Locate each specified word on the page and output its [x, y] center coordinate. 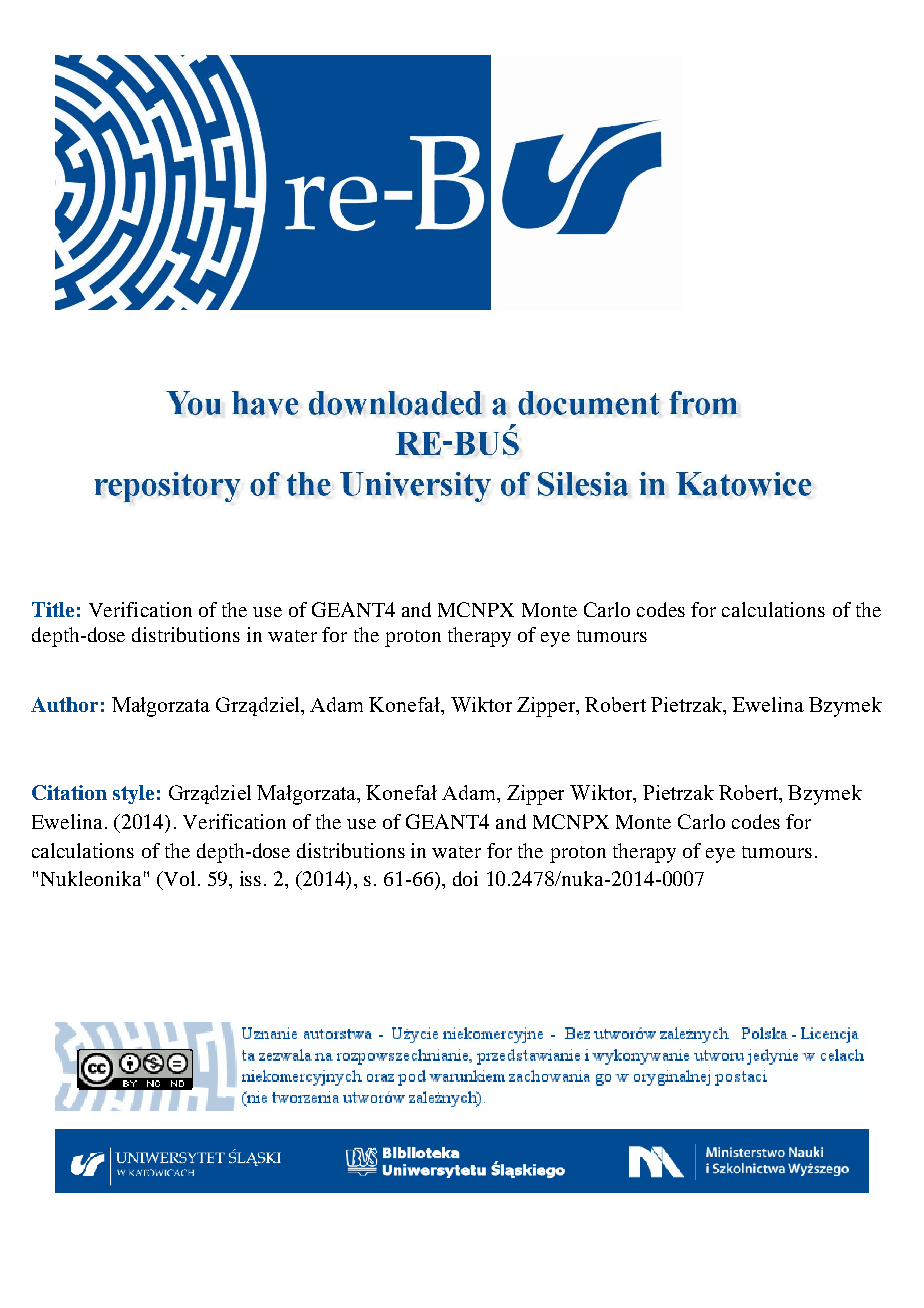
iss [250, 878]
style [133, 794]
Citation [69, 792]
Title [53, 609]
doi [465, 878]
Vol [178, 880]
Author [64, 704]
